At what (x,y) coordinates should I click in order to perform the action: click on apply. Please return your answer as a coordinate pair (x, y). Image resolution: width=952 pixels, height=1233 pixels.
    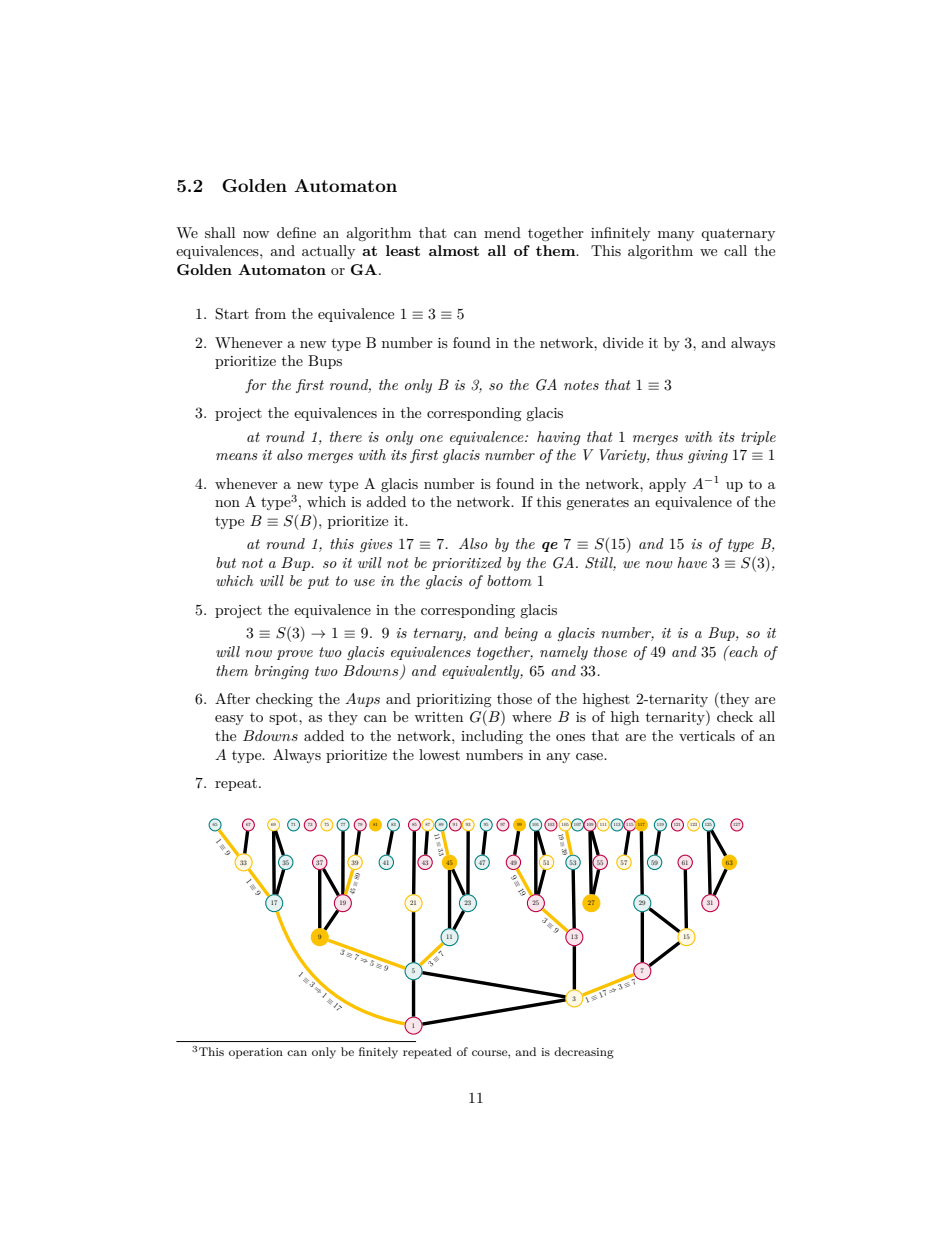
    Looking at the image, I should click on (667, 485).
